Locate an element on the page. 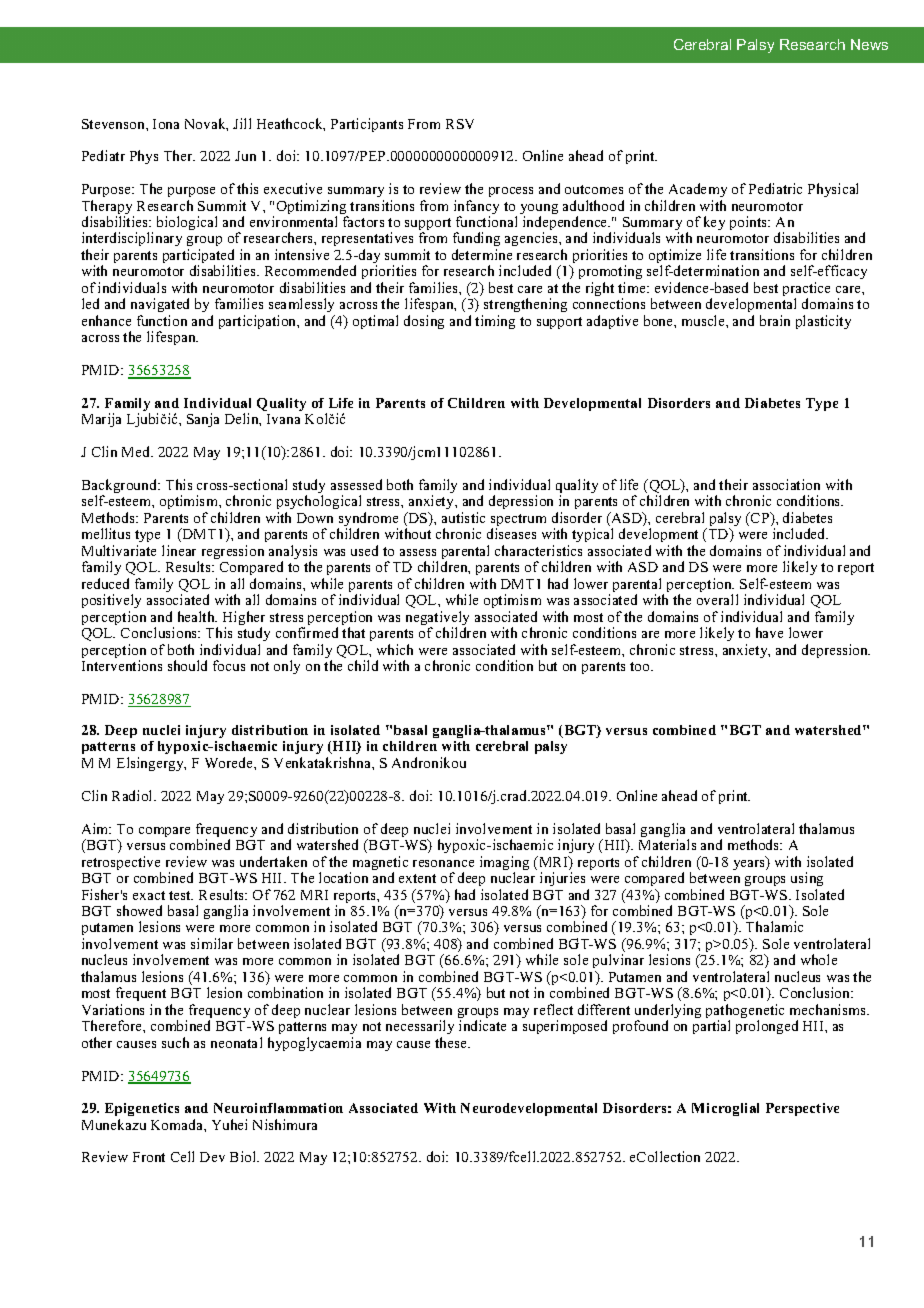 This image has width=924, height=1308. brain is located at coordinates (775, 320).
